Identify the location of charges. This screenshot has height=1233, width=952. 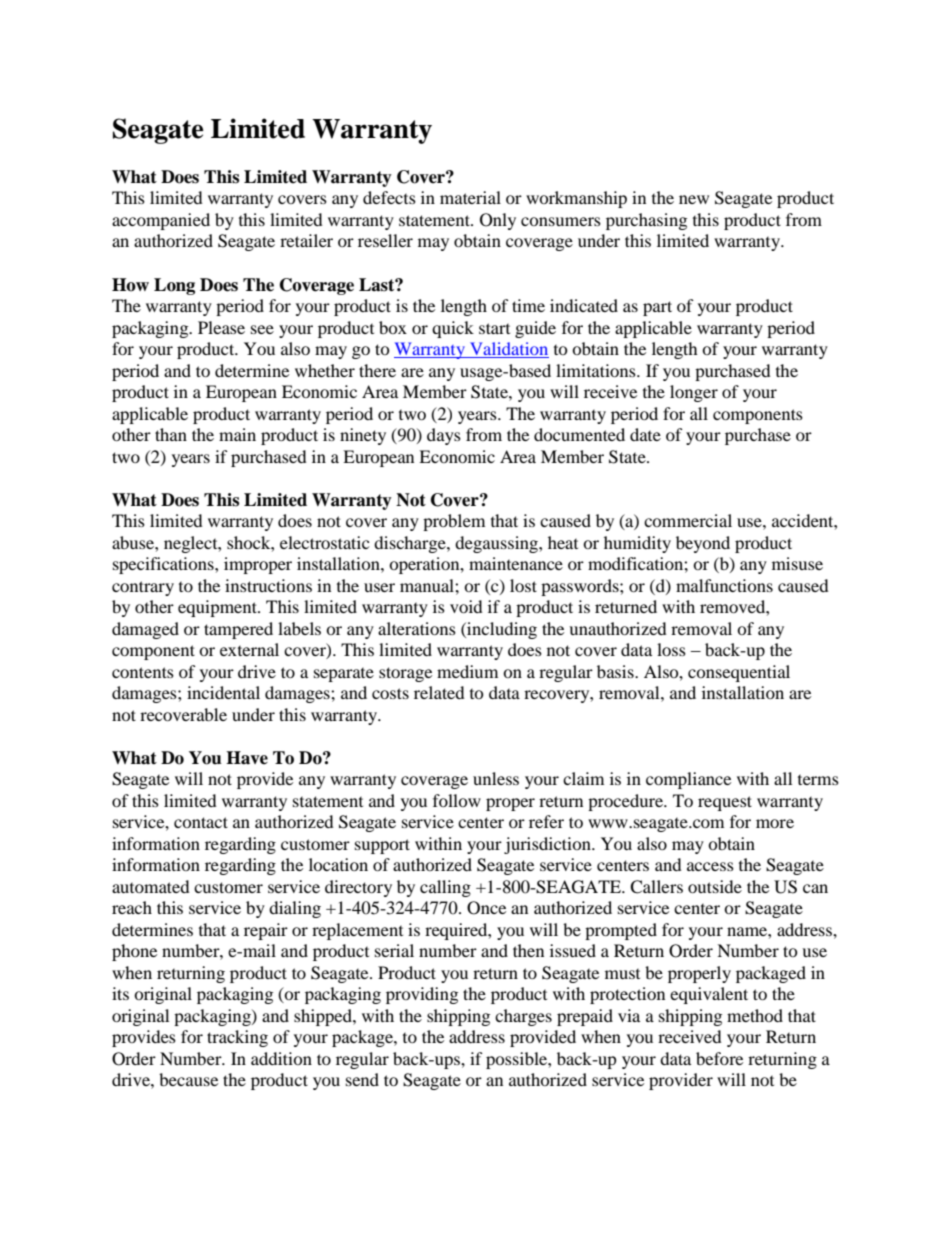
(523, 1017).
